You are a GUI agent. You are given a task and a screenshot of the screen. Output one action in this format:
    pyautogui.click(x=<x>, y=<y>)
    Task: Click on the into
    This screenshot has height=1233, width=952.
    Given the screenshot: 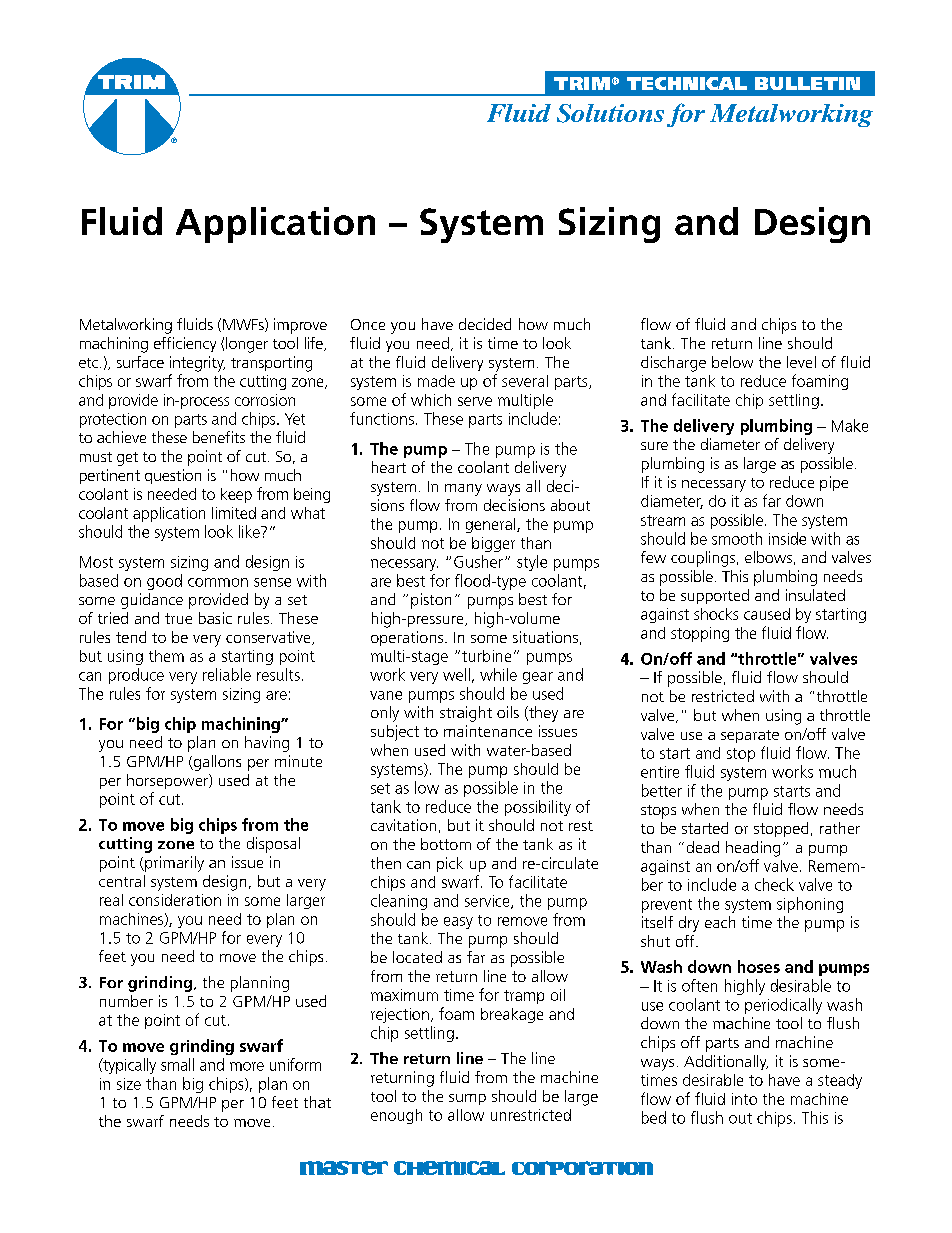 What is the action you would take?
    pyautogui.click(x=744, y=1099)
